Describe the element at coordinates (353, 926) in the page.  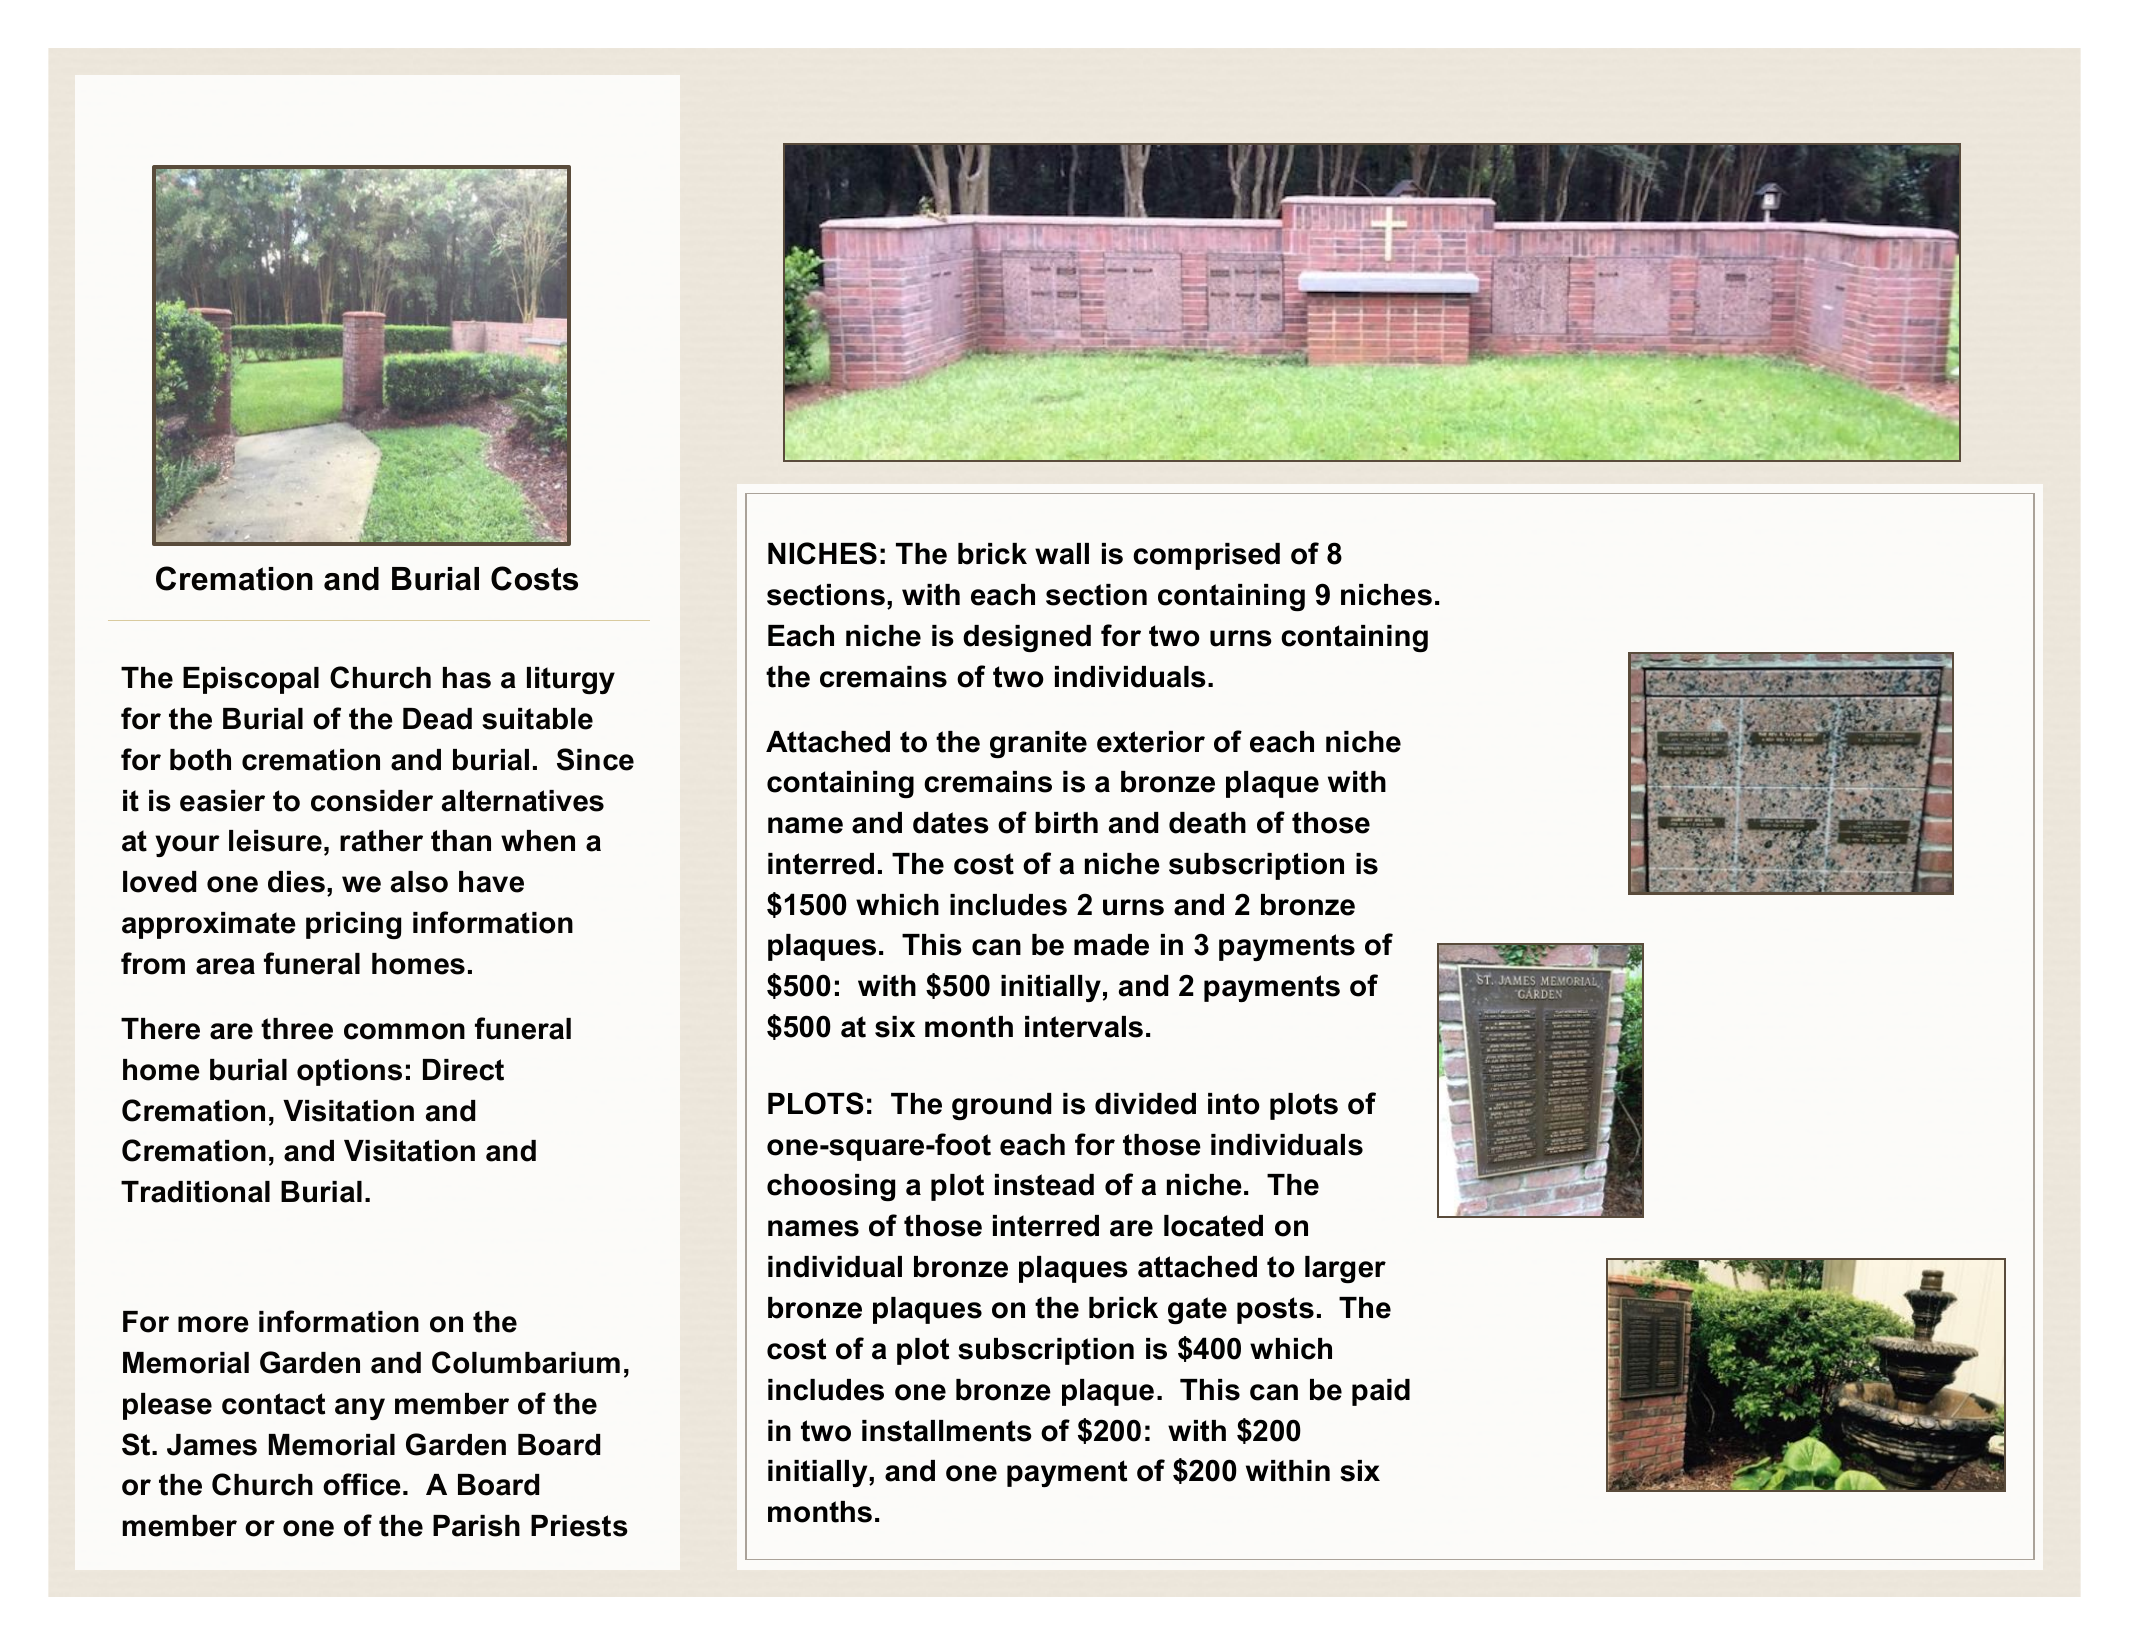
I see `pricing` at that location.
